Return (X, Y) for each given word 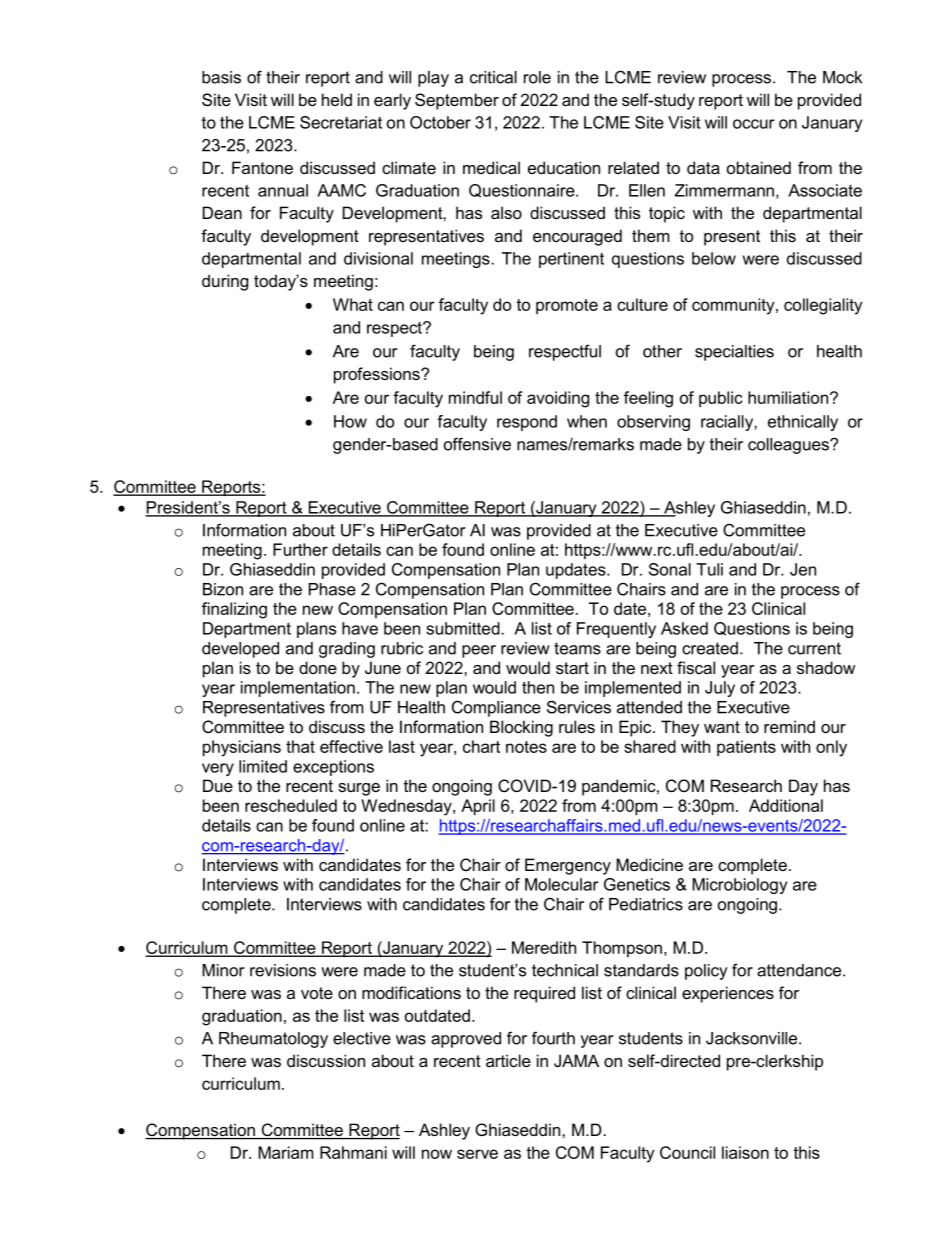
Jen (803, 569)
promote (567, 306)
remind (789, 726)
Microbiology (739, 886)
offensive (477, 444)
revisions (283, 970)
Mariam (286, 1152)
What (353, 304)
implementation (298, 689)
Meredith (544, 947)
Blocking (521, 728)
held (337, 99)
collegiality (823, 306)
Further (300, 549)
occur (754, 124)
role (537, 77)
